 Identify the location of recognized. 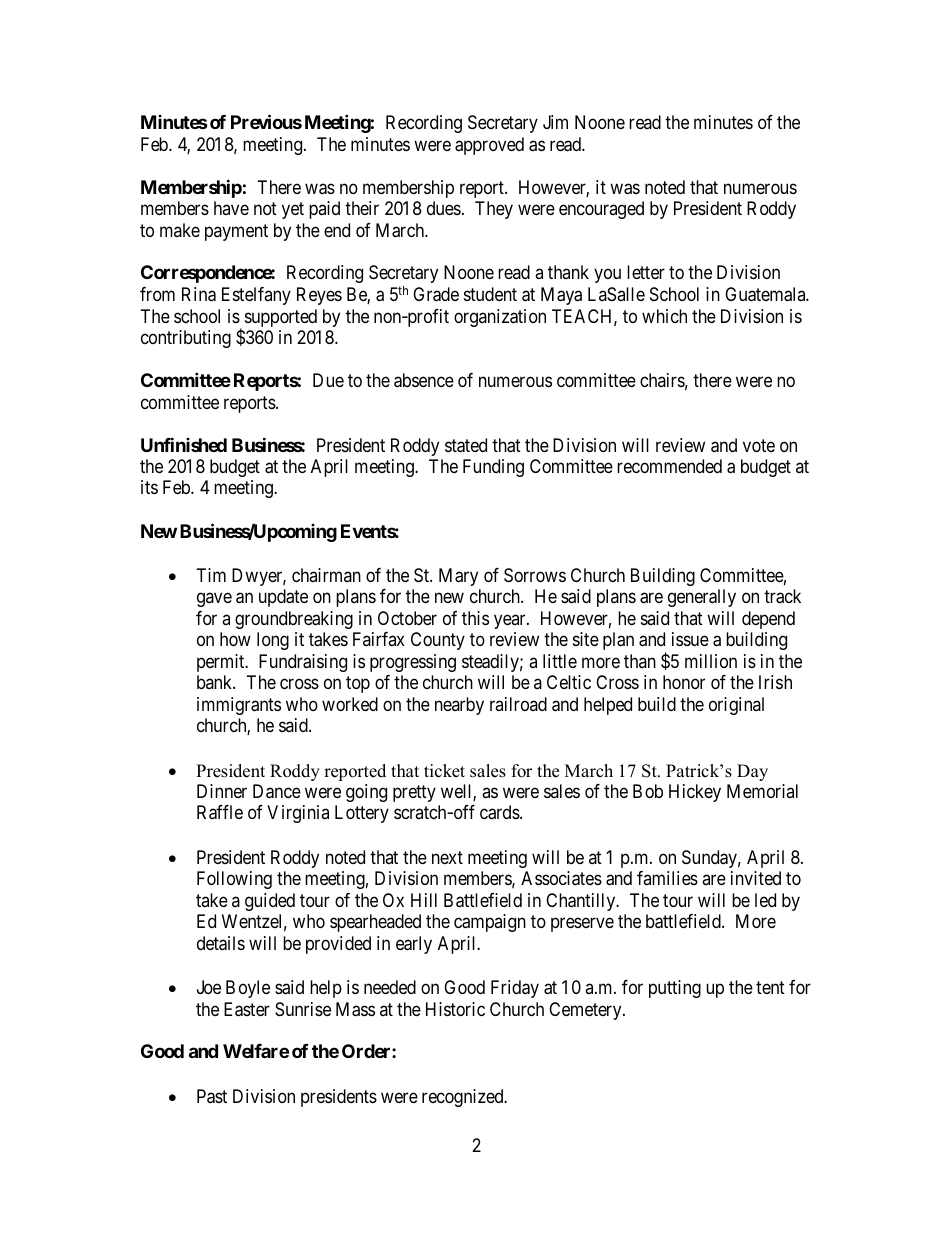
(464, 1098).
